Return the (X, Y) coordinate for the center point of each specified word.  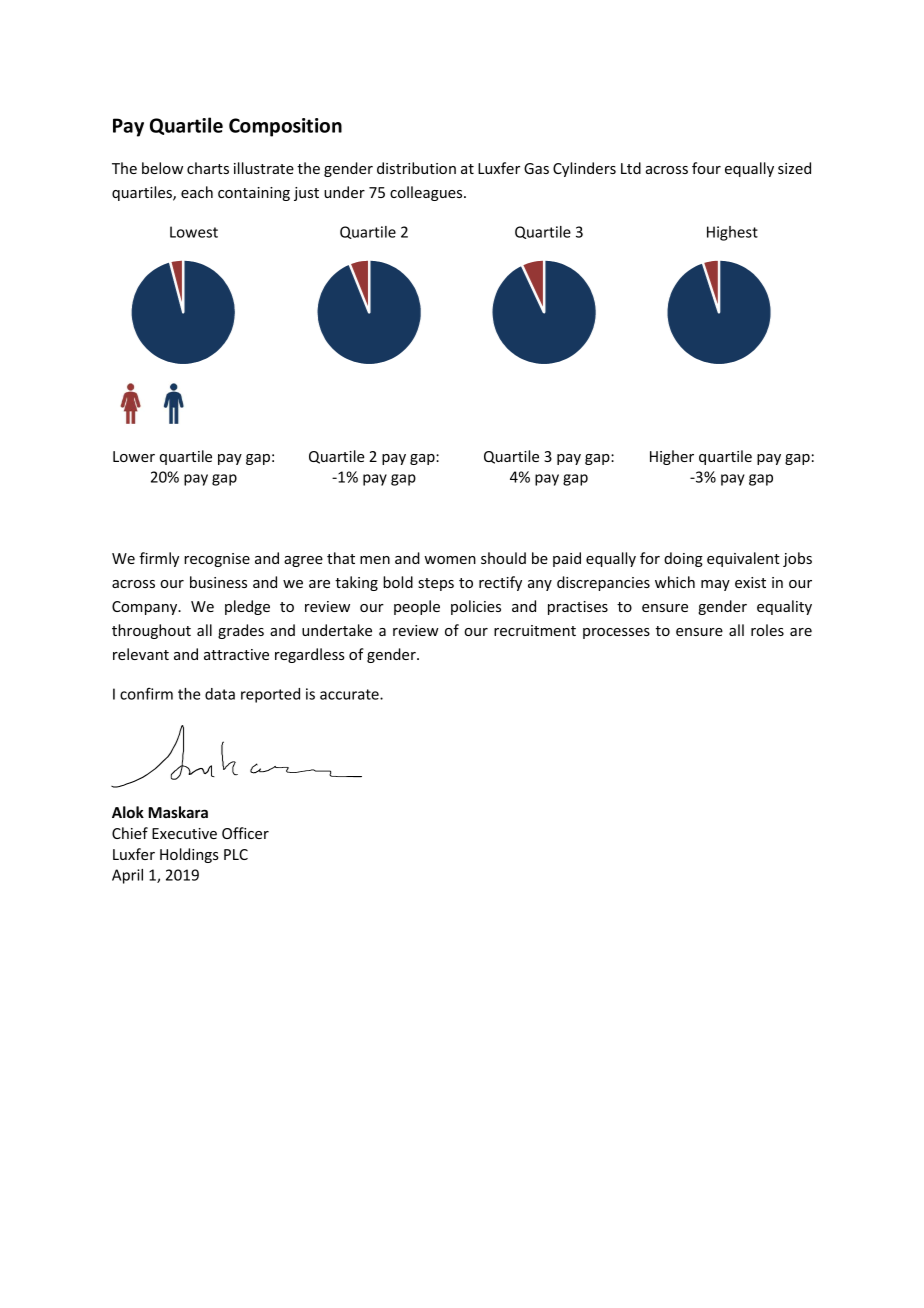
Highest (732, 233)
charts (208, 168)
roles (767, 630)
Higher (672, 457)
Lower (134, 456)
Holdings (189, 855)
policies (476, 607)
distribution (416, 168)
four (706, 168)
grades (241, 631)
